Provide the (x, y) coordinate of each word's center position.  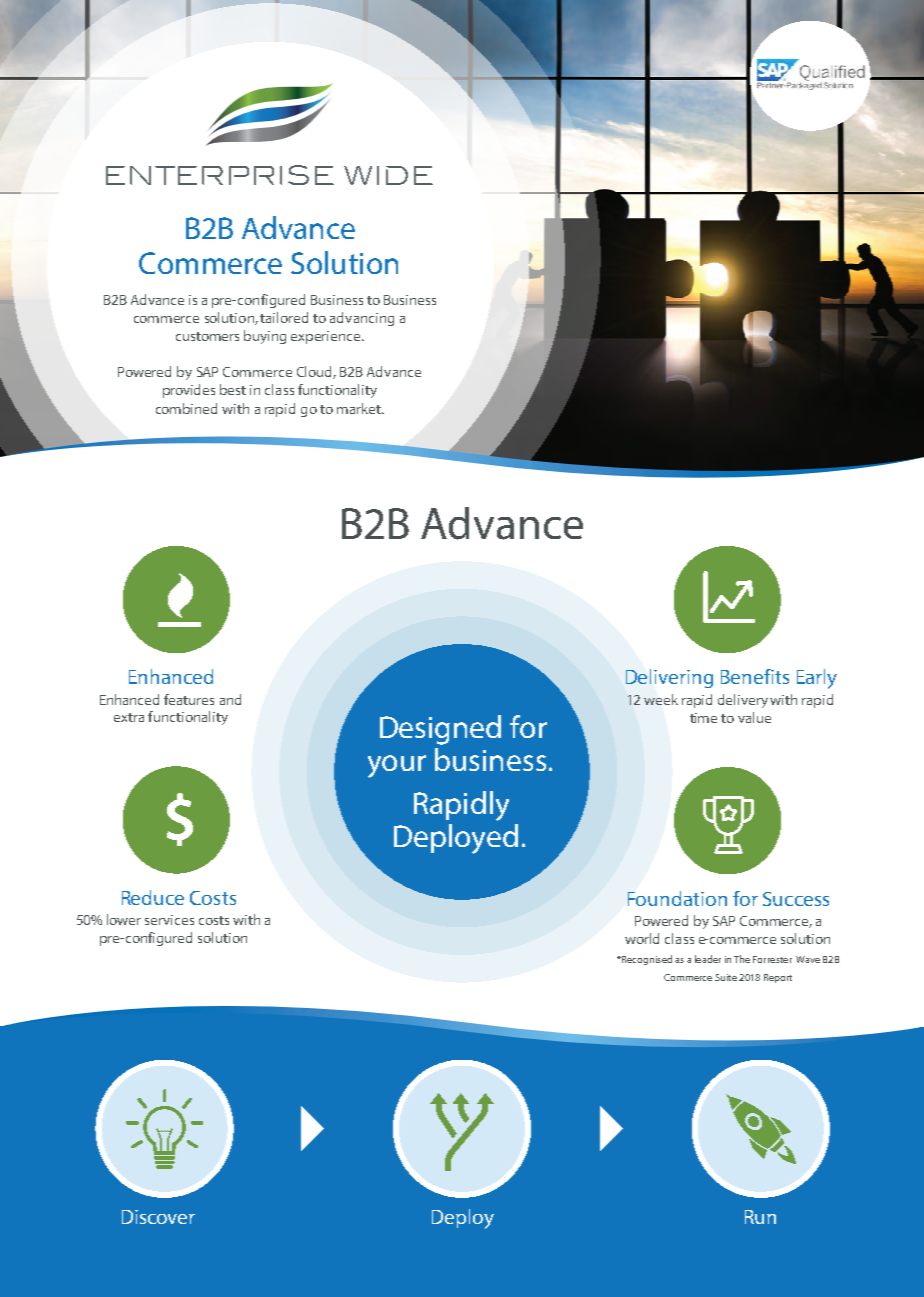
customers (207, 336)
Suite (726, 977)
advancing (362, 319)
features (189, 699)
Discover (158, 1217)
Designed (440, 730)
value (754, 717)
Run (760, 1217)
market (360, 408)
